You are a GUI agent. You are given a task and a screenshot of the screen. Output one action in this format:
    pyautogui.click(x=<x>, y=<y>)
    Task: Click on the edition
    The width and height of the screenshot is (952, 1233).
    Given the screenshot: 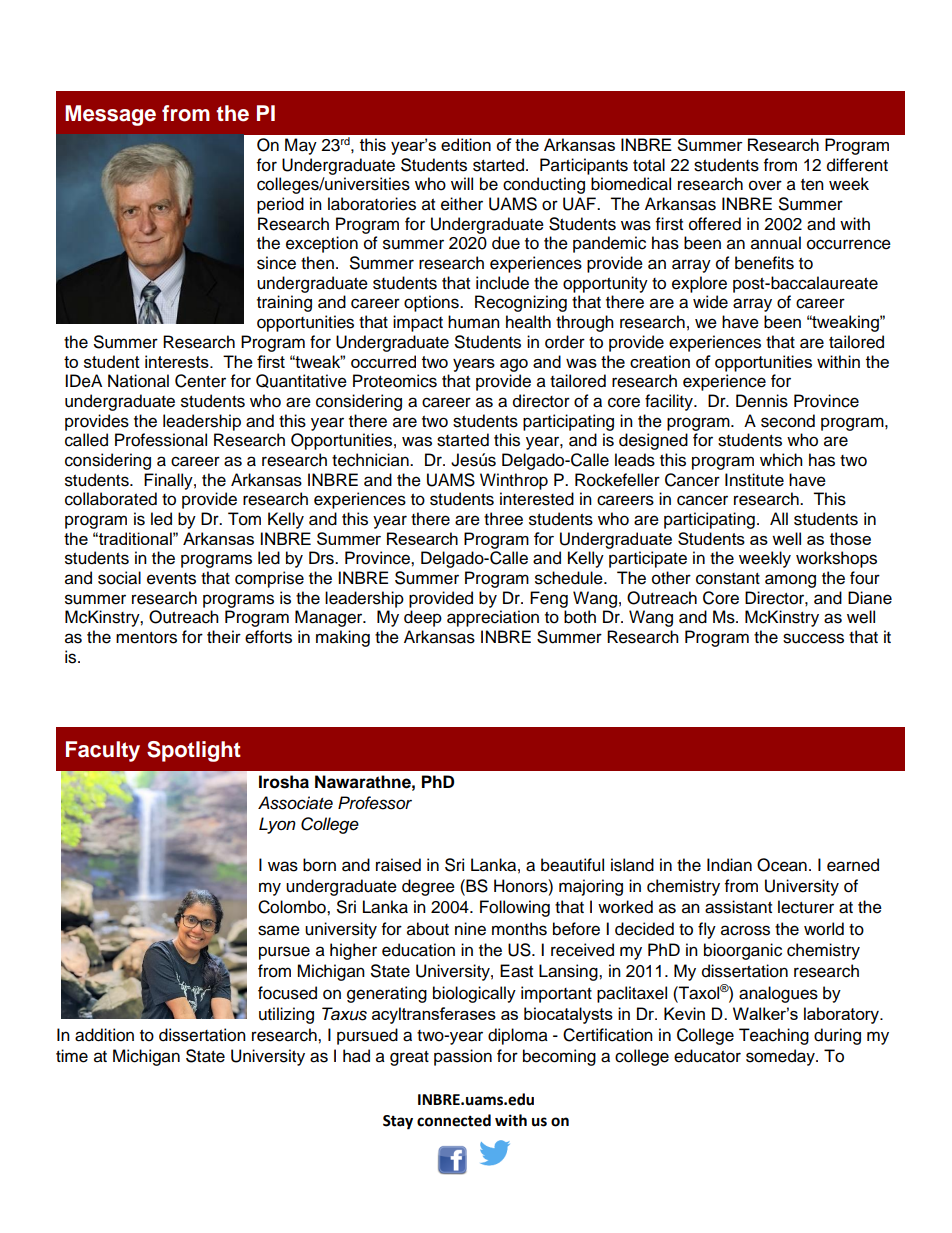 What is the action you would take?
    pyautogui.click(x=466, y=144)
